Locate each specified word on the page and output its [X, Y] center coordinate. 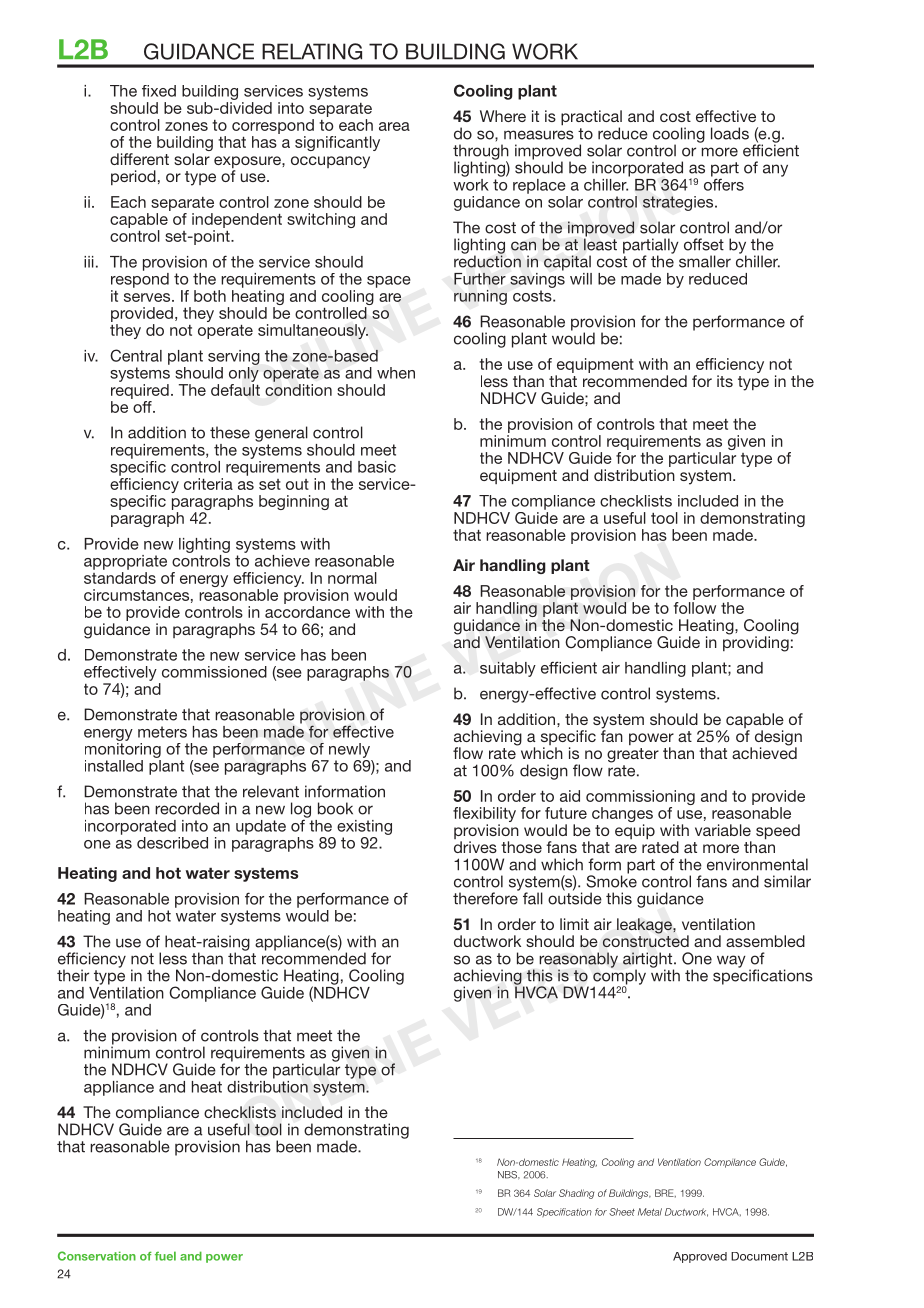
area [394, 126]
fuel [165, 1256]
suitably [508, 669]
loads [730, 133]
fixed [159, 91]
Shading [576, 1194]
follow [695, 608]
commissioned [214, 672]
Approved [700, 1257]
